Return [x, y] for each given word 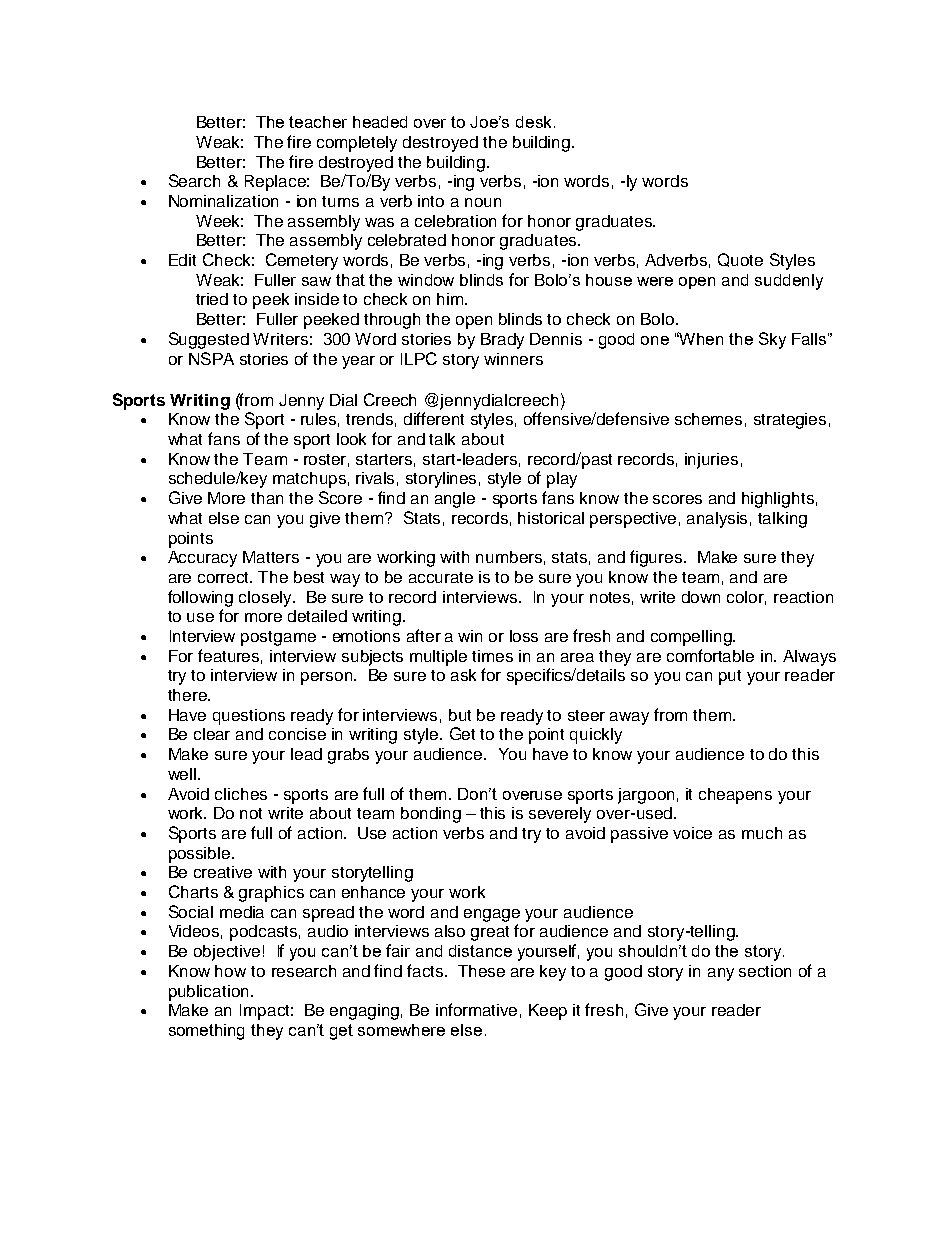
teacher [318, 122]
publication [208, 993]
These [481, 971]
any [721, 974]
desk [533, 122]
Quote [740, 260]
